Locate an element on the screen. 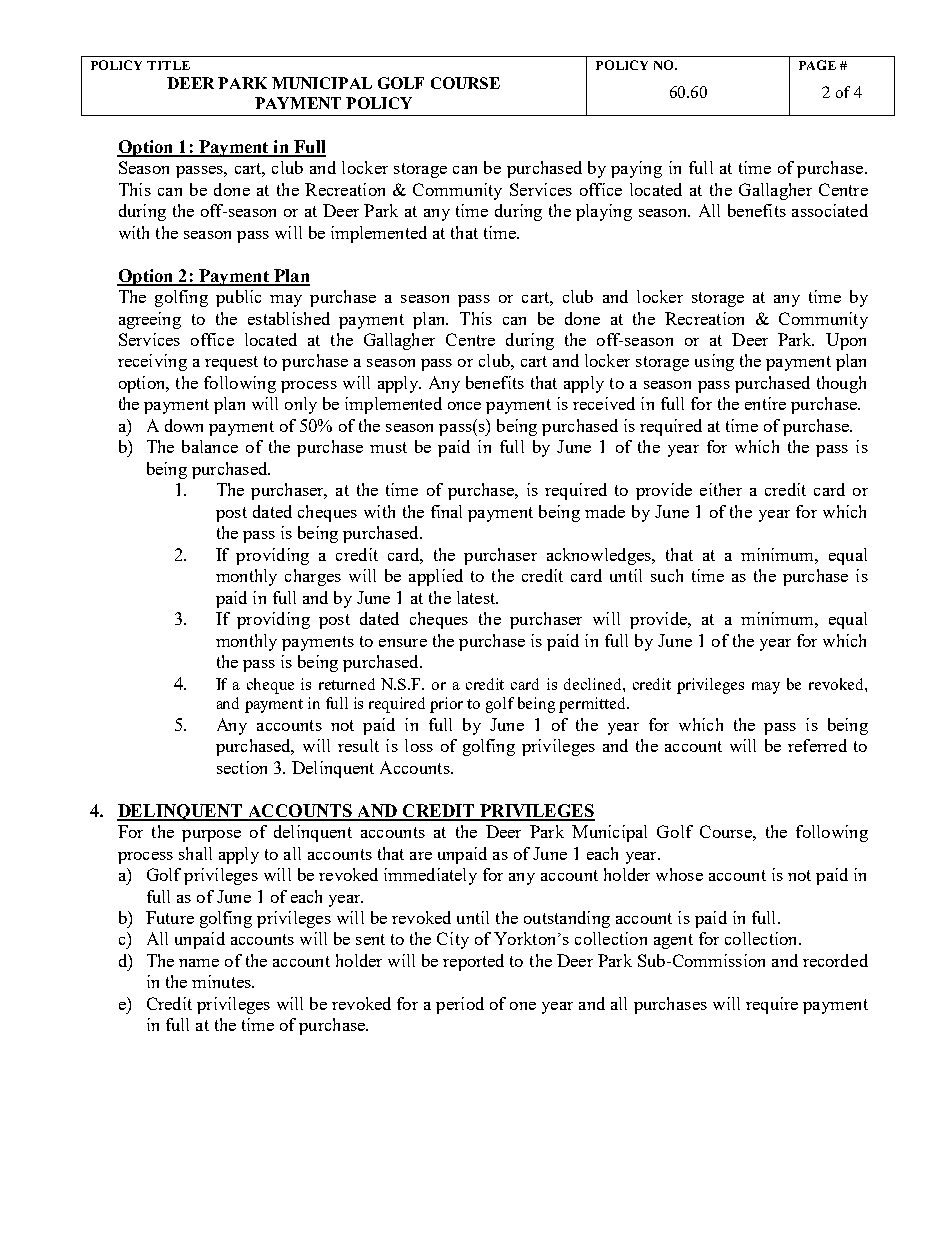  minutes is located at coordinates (222, 981).
